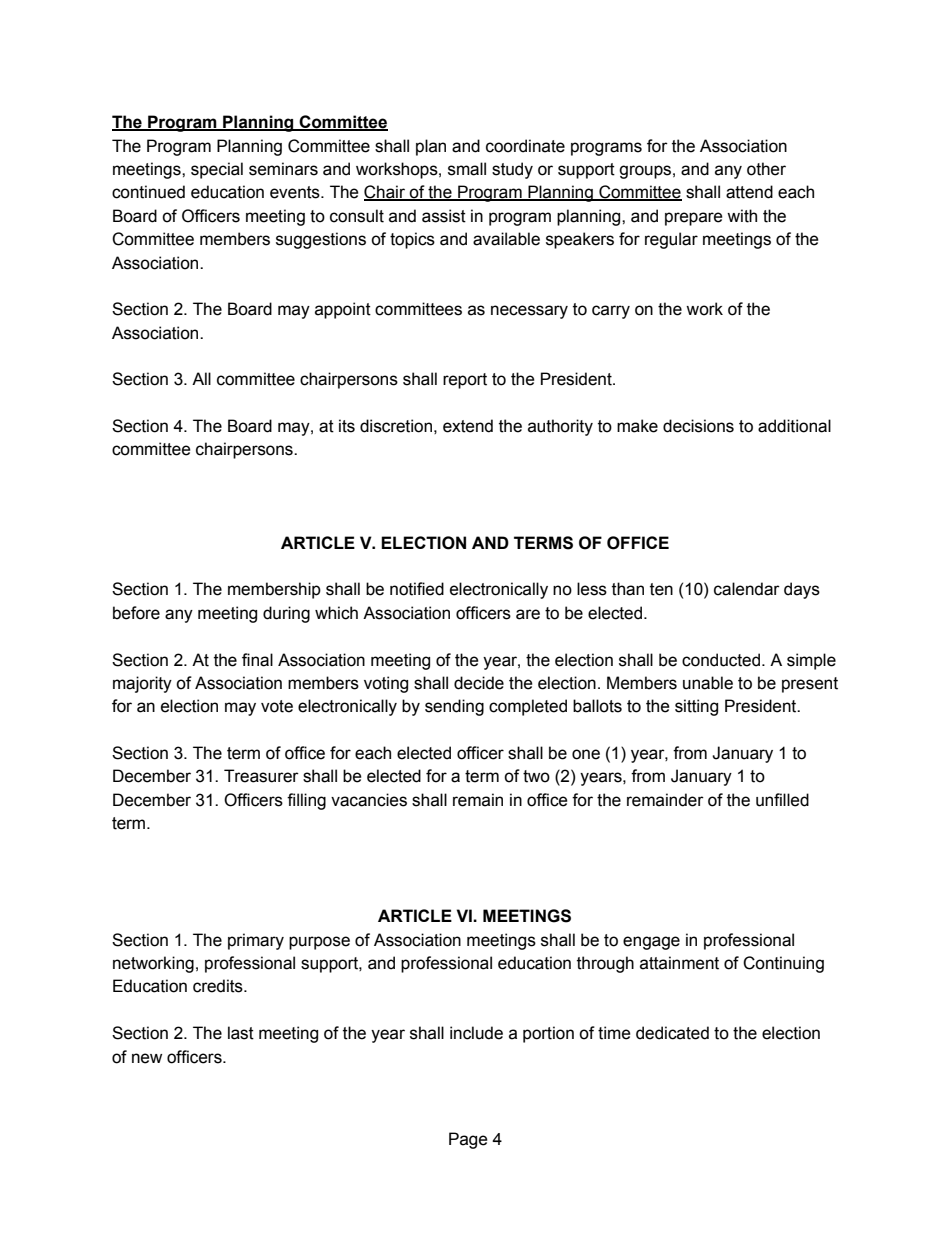 Image resolution: width=952 pixels, height=1233 pixels. What do you see at coordinates (147, 1058) in the page?
I see `new` at bounding box center [147, 1058].
